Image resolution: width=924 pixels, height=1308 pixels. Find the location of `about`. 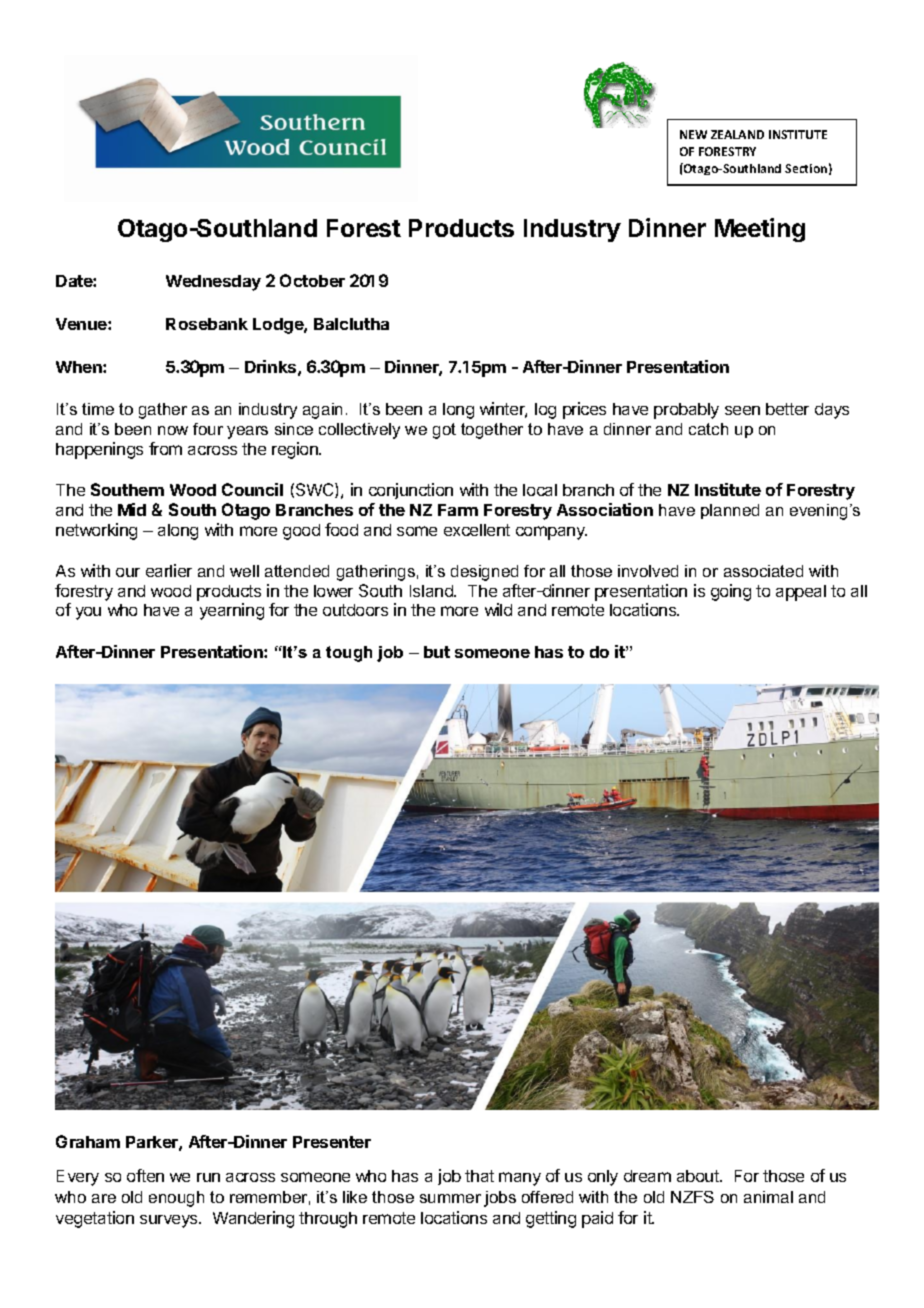

about is located at coordinates (699, 1176).
